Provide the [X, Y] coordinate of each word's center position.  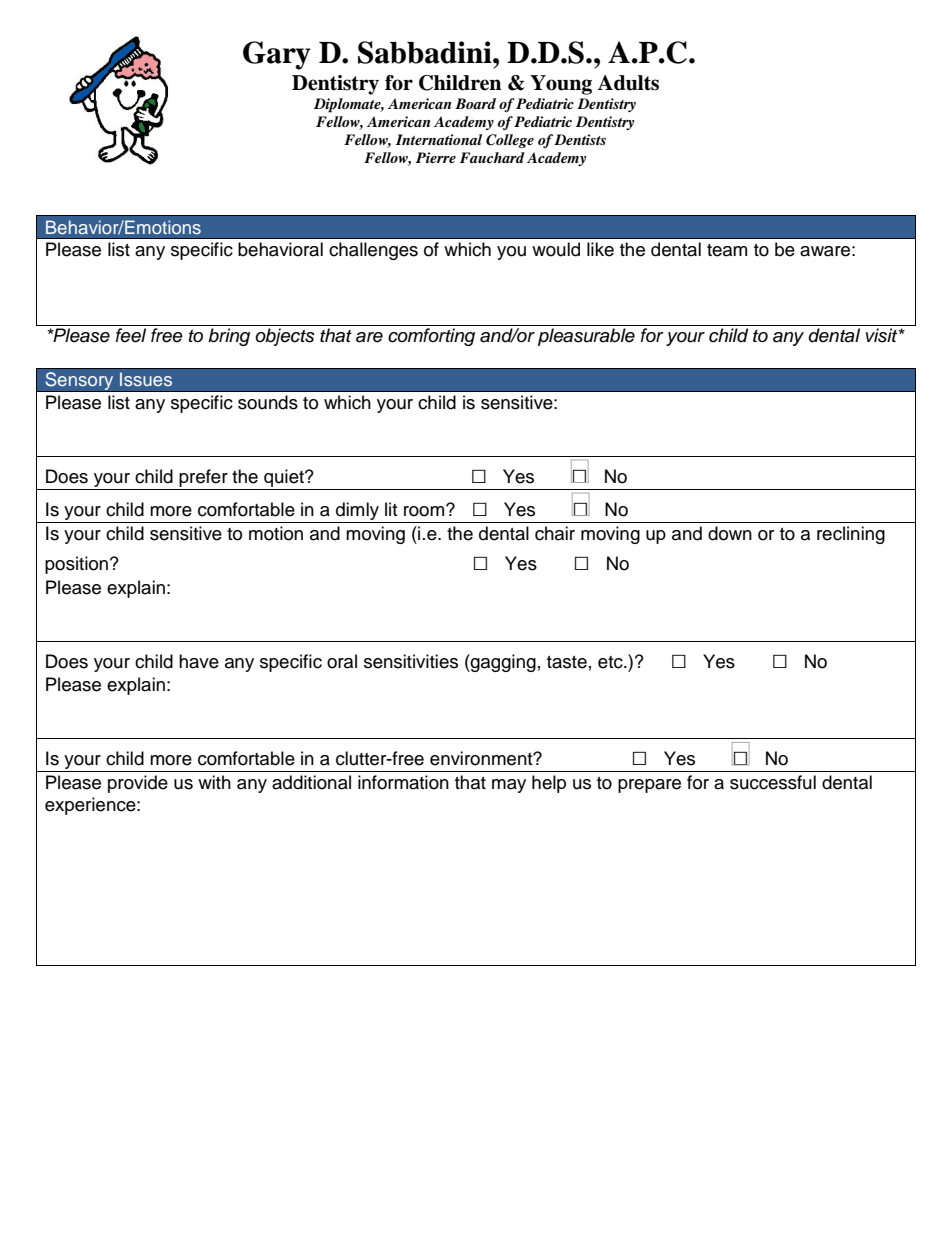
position [78, 565]
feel [131, 335]
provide [138, 784]
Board [475, 103]
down [730, 533]
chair [555, 533]
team [727, 250]
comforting [431, 337]
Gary [277, 55]
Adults [628, 83]
